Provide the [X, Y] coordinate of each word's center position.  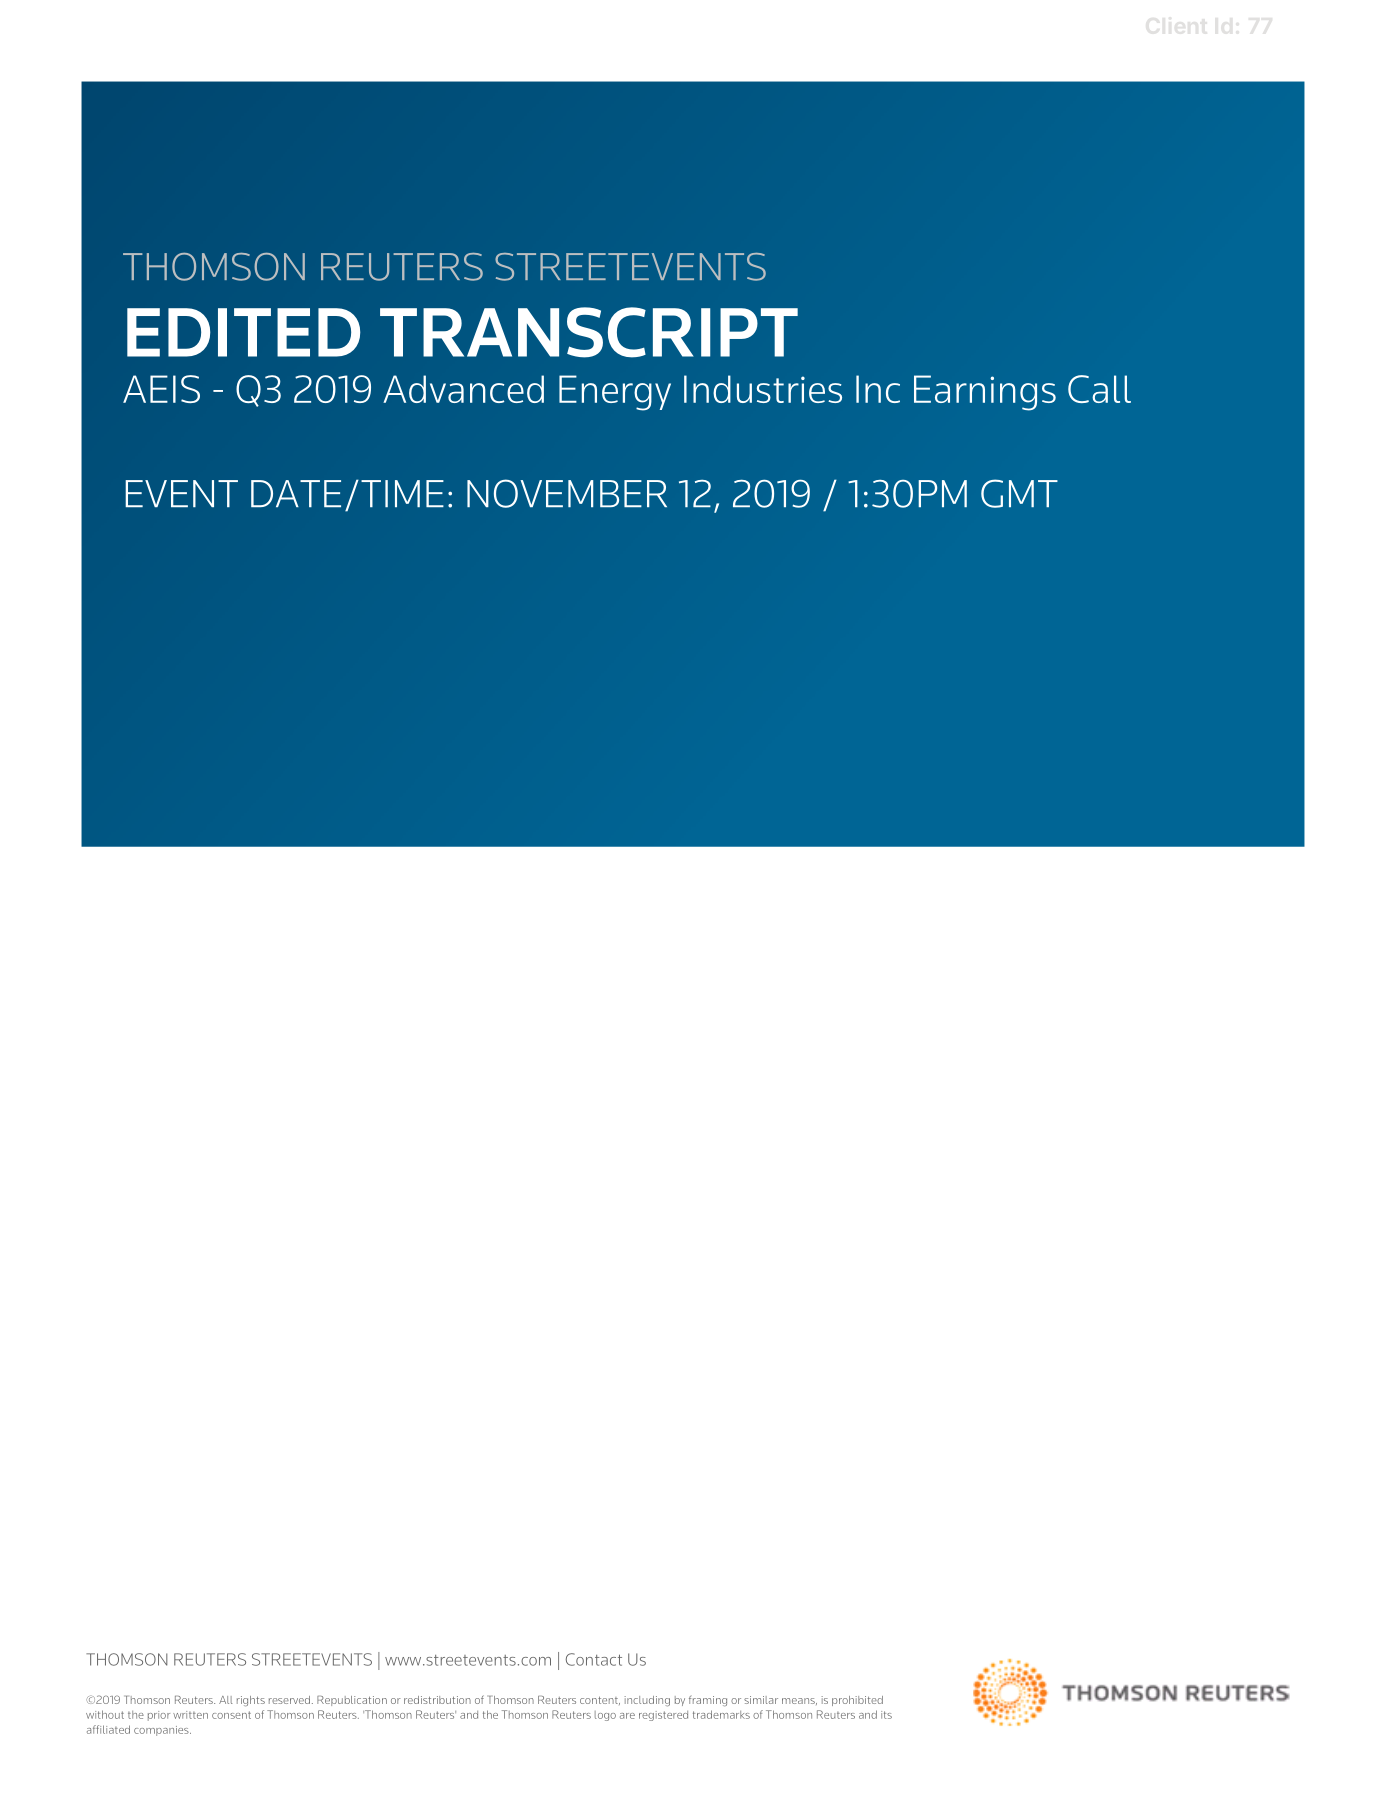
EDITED [244, 332]
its [886, 1715]
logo [605, 1716]
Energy [615, 393]
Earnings [985, 393]
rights [251, 1701]
